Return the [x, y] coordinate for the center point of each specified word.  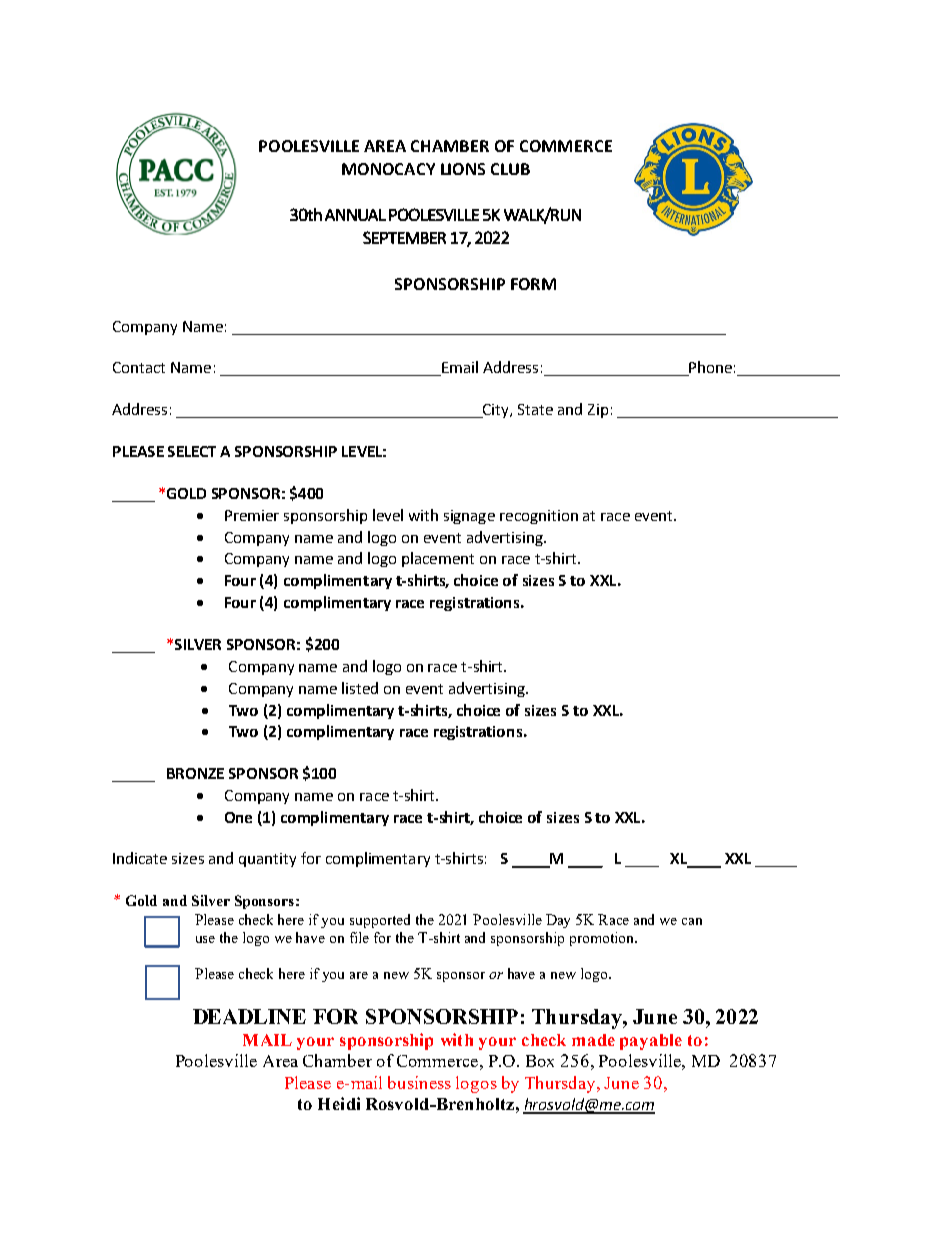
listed [360, 688]
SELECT [192, 451]
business [419, 1082]
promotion [603, 939]
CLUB [510, 169]
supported [380, 921]
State [535, 409]
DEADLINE [249, 1016]
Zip [598, 411]
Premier [252, 515]
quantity [267, 860]
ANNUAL [355, 215]
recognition [539, 517]
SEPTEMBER [404, 237]
